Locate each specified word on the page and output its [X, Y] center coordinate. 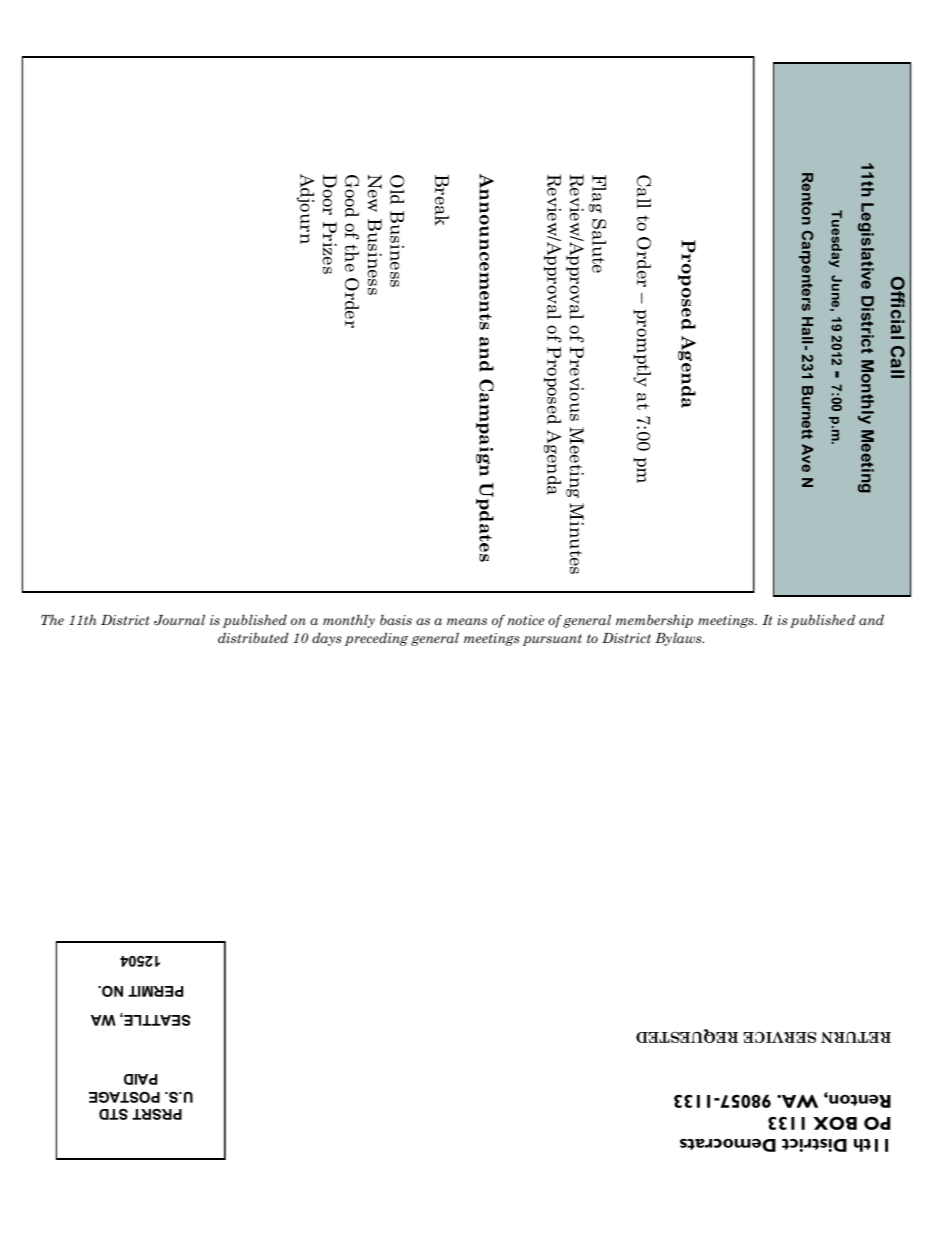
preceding [376, 639]
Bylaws [679, 639]
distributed [253, 637]
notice [526, 620]
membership [654, 621]
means [467, 621]
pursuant [552, 640]
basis [396, 620]
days [326, 639]
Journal [179, 620]
